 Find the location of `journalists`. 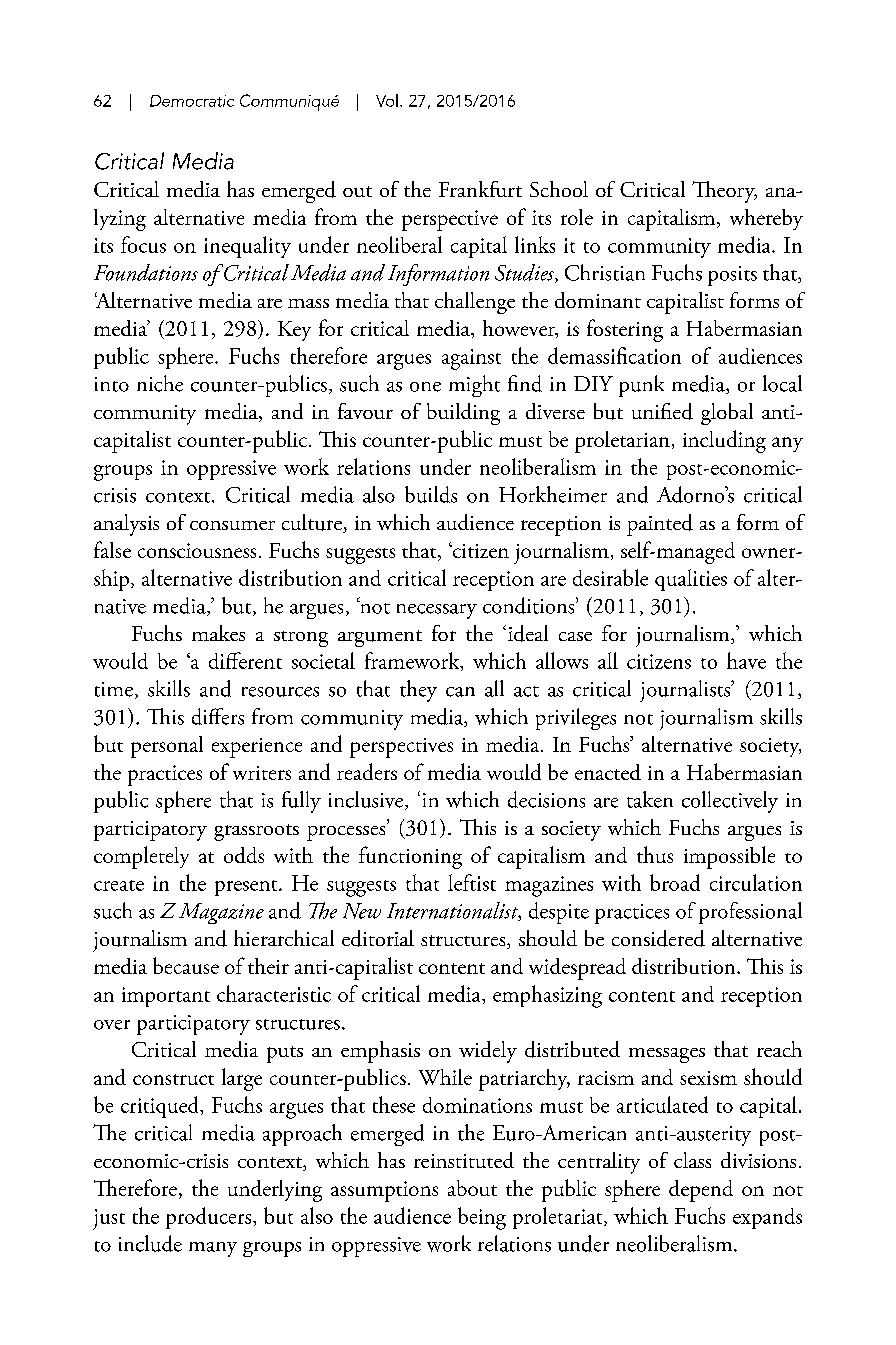

journalists is located at coordinates (686, 691).
